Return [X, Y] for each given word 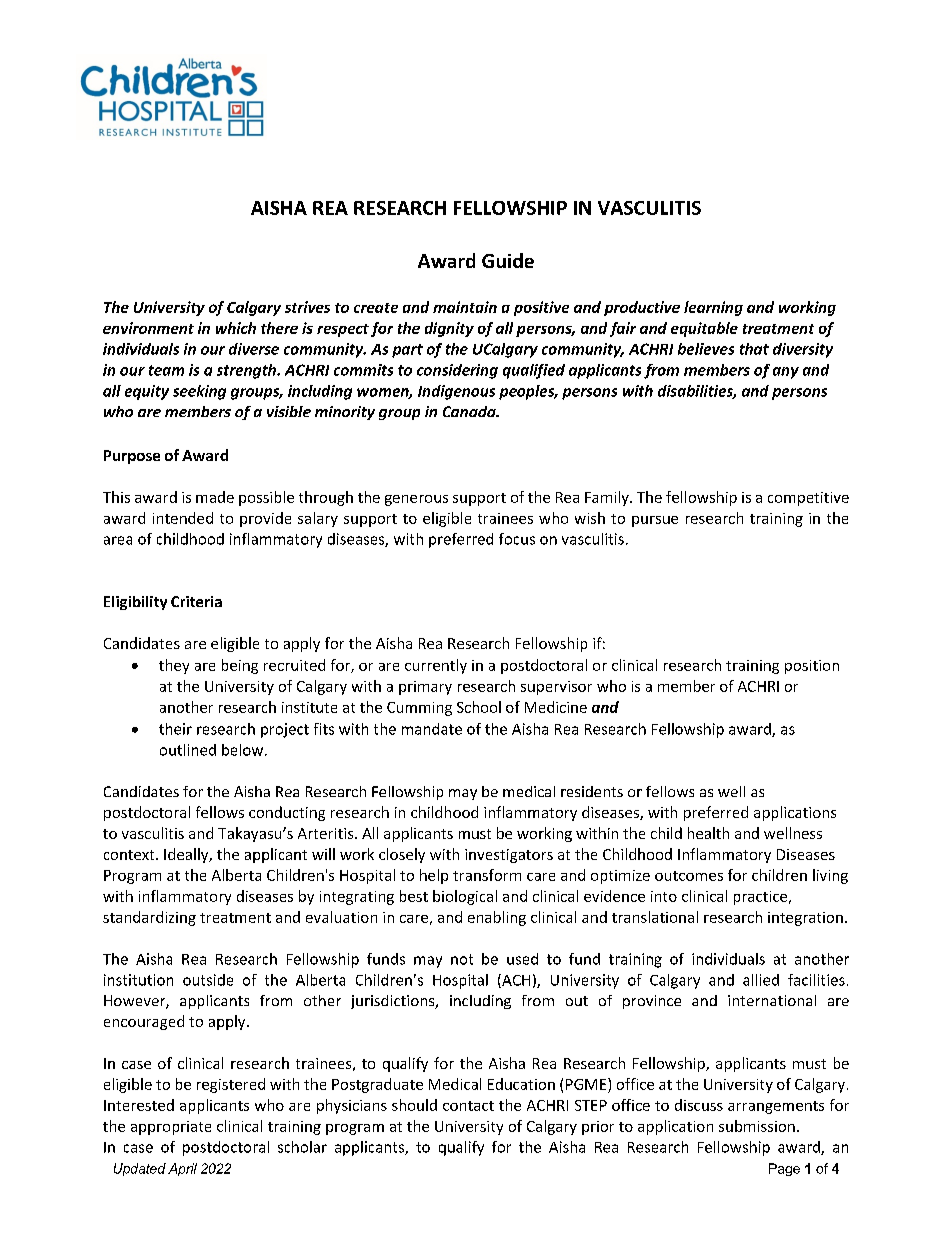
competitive [808, 499]
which [236, 328]
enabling [497, 918]
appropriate [171, 1128]
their [175, 729]
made [215, 497]
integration [805, 919]
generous [416, 500]
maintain [465, 307]
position [812, 667]
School [479, 707]
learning [713, 308]
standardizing [149, 918]
